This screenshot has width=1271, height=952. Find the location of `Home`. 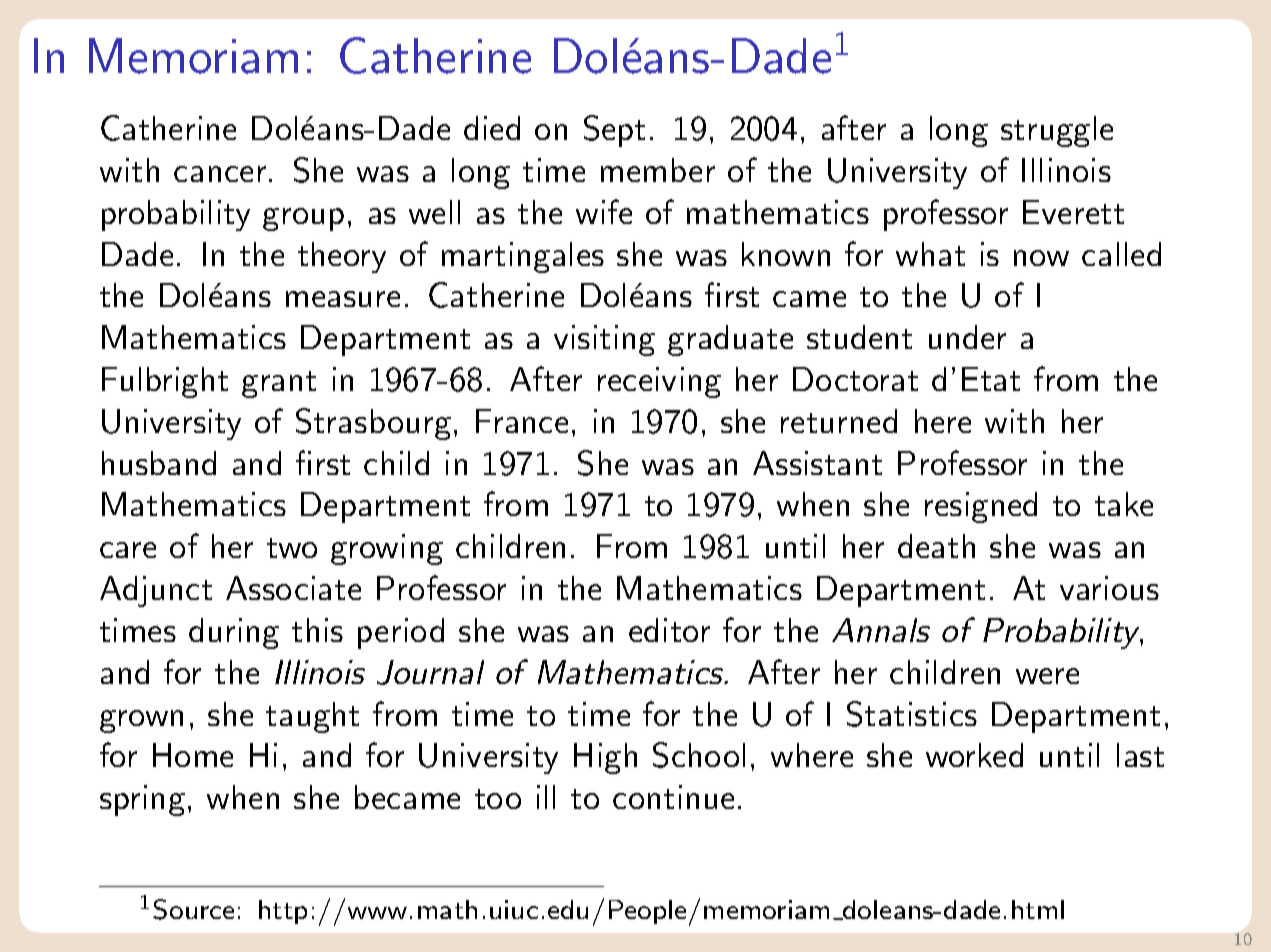

Home is located at coordinates (193, 755).
